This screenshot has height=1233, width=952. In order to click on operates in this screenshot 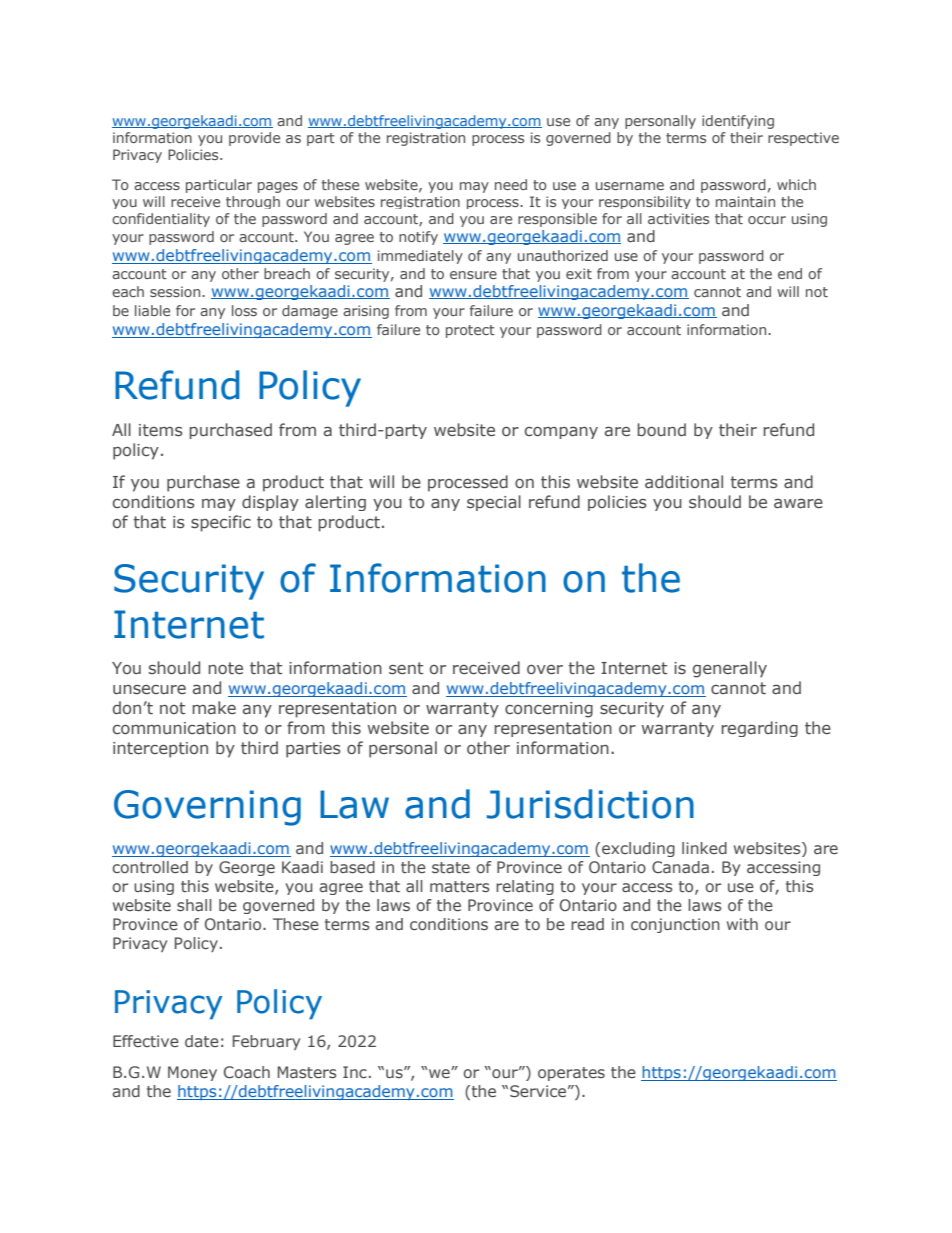, I will do `click(571, 1074)`.
